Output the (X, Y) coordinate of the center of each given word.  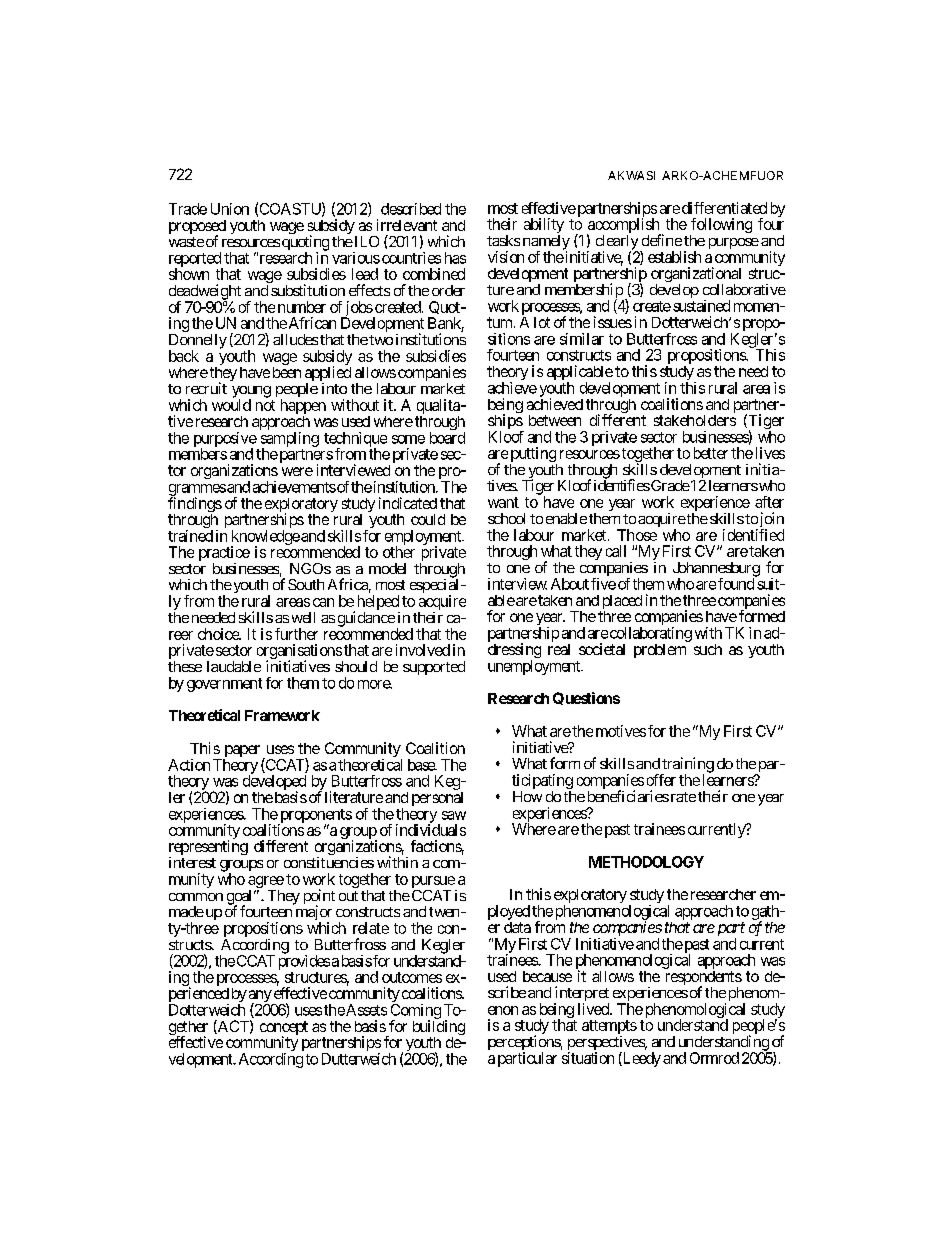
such (708, 649)
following (721, 227)
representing (208, 849)
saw (454, 815)
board (447, 438)
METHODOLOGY (646, 862)
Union (230, 209)
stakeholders (695, 420)
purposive (225, 440)
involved (423, 650)
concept (284, 1029)
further (296, 634)
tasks (503, 240)
